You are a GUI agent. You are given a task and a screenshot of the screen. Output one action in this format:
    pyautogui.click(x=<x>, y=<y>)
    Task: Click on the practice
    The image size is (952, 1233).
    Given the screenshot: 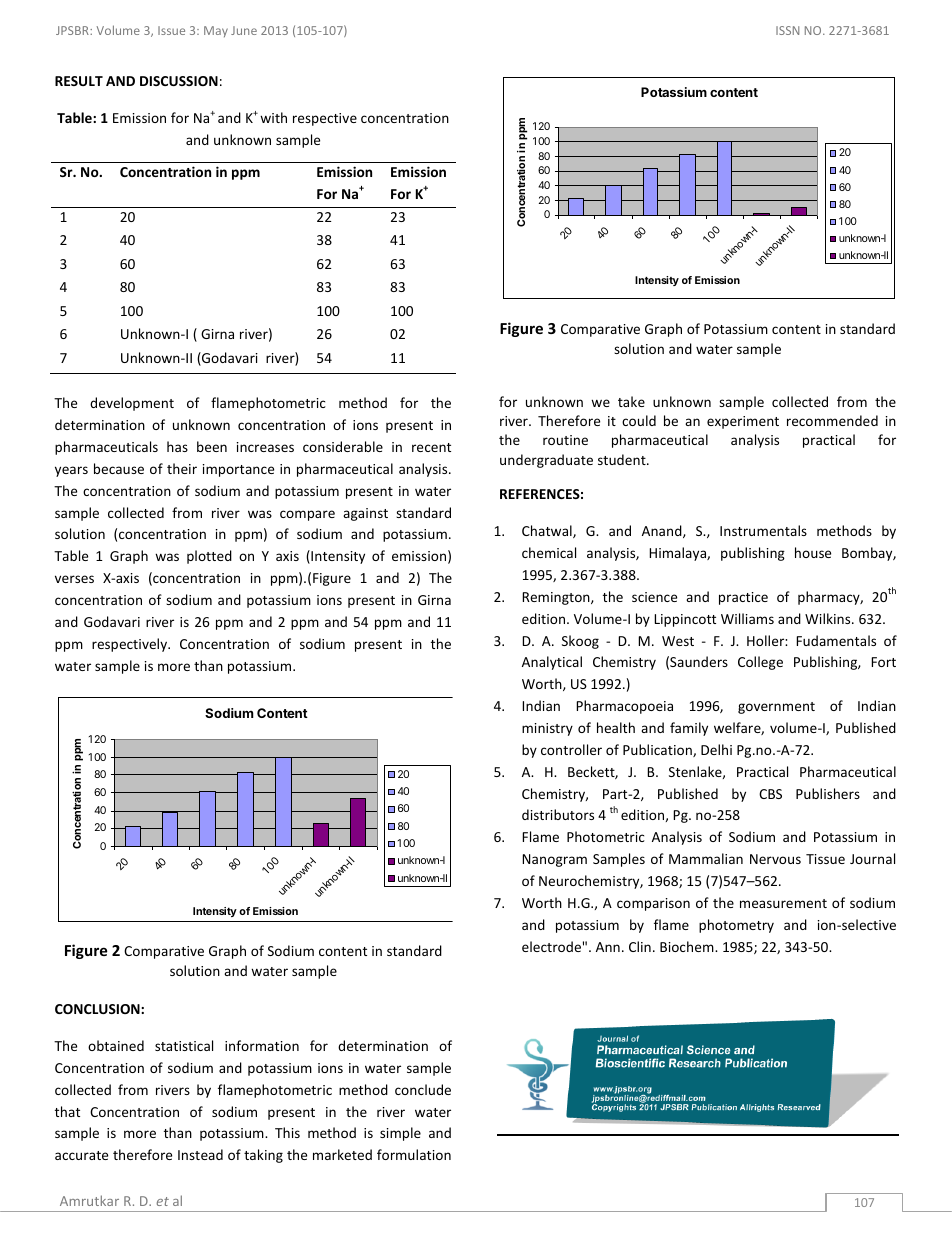 What is the action you would take?
    pyautogui.click(x=743, y=598)
